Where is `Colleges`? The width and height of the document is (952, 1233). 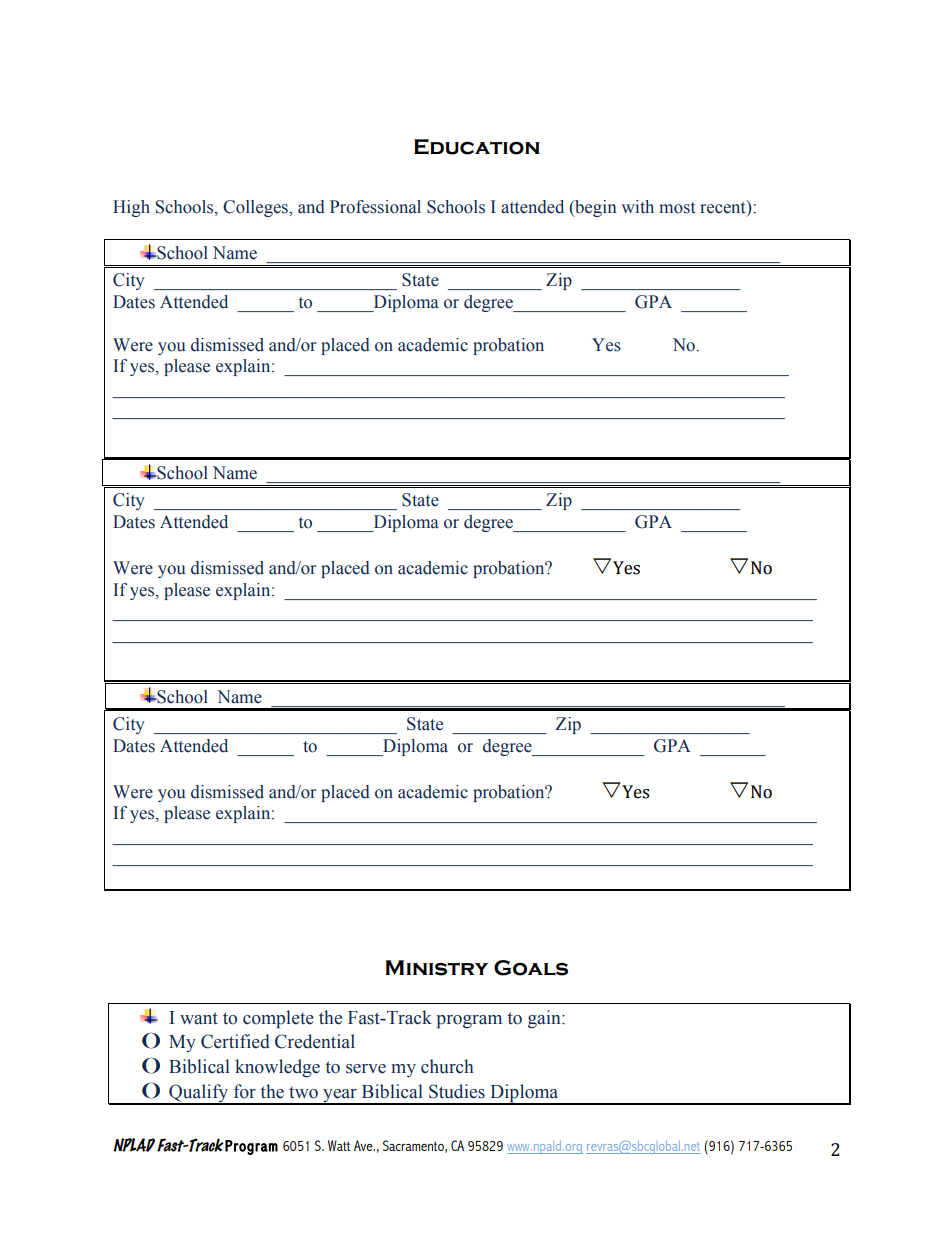 Colleges is located at coordinates (256, 208).
